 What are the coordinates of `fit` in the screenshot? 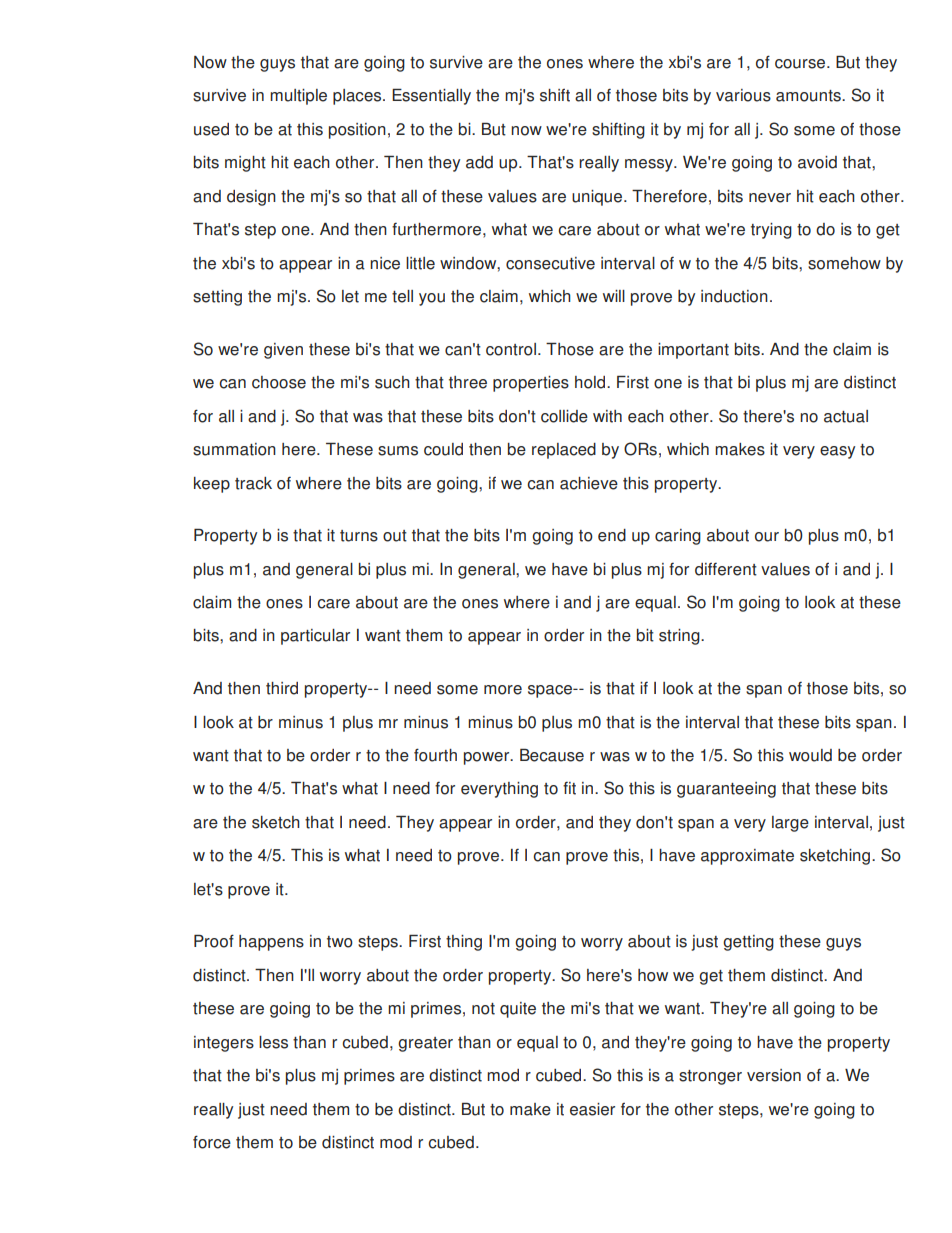 It's located at (569, 788).
